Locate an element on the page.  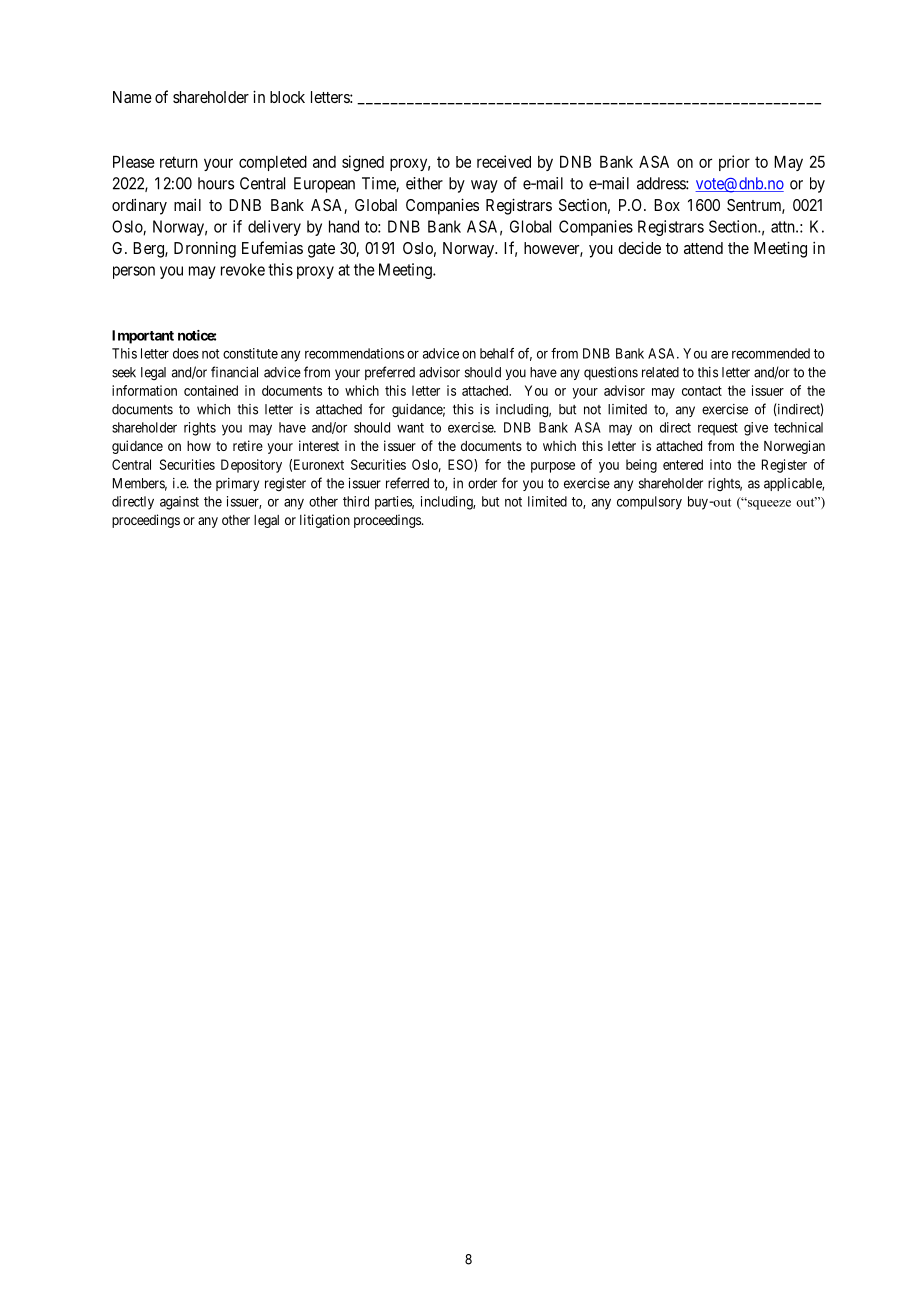
against is located at coordinates (179, 503).
